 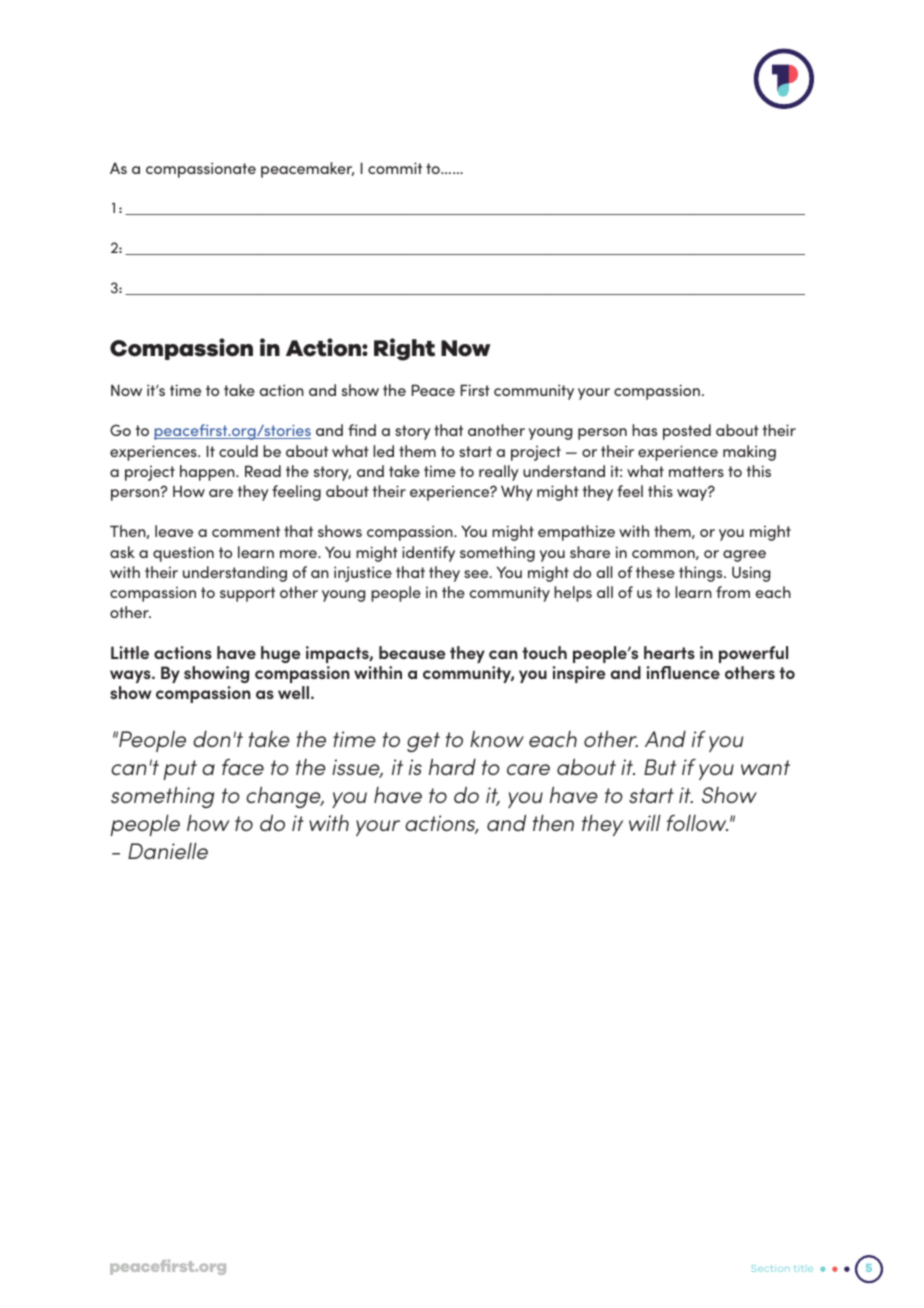 What do you see at coordinates (697, 823) in the screenshot?
I see `follow` at bounding box center [697, 823].
